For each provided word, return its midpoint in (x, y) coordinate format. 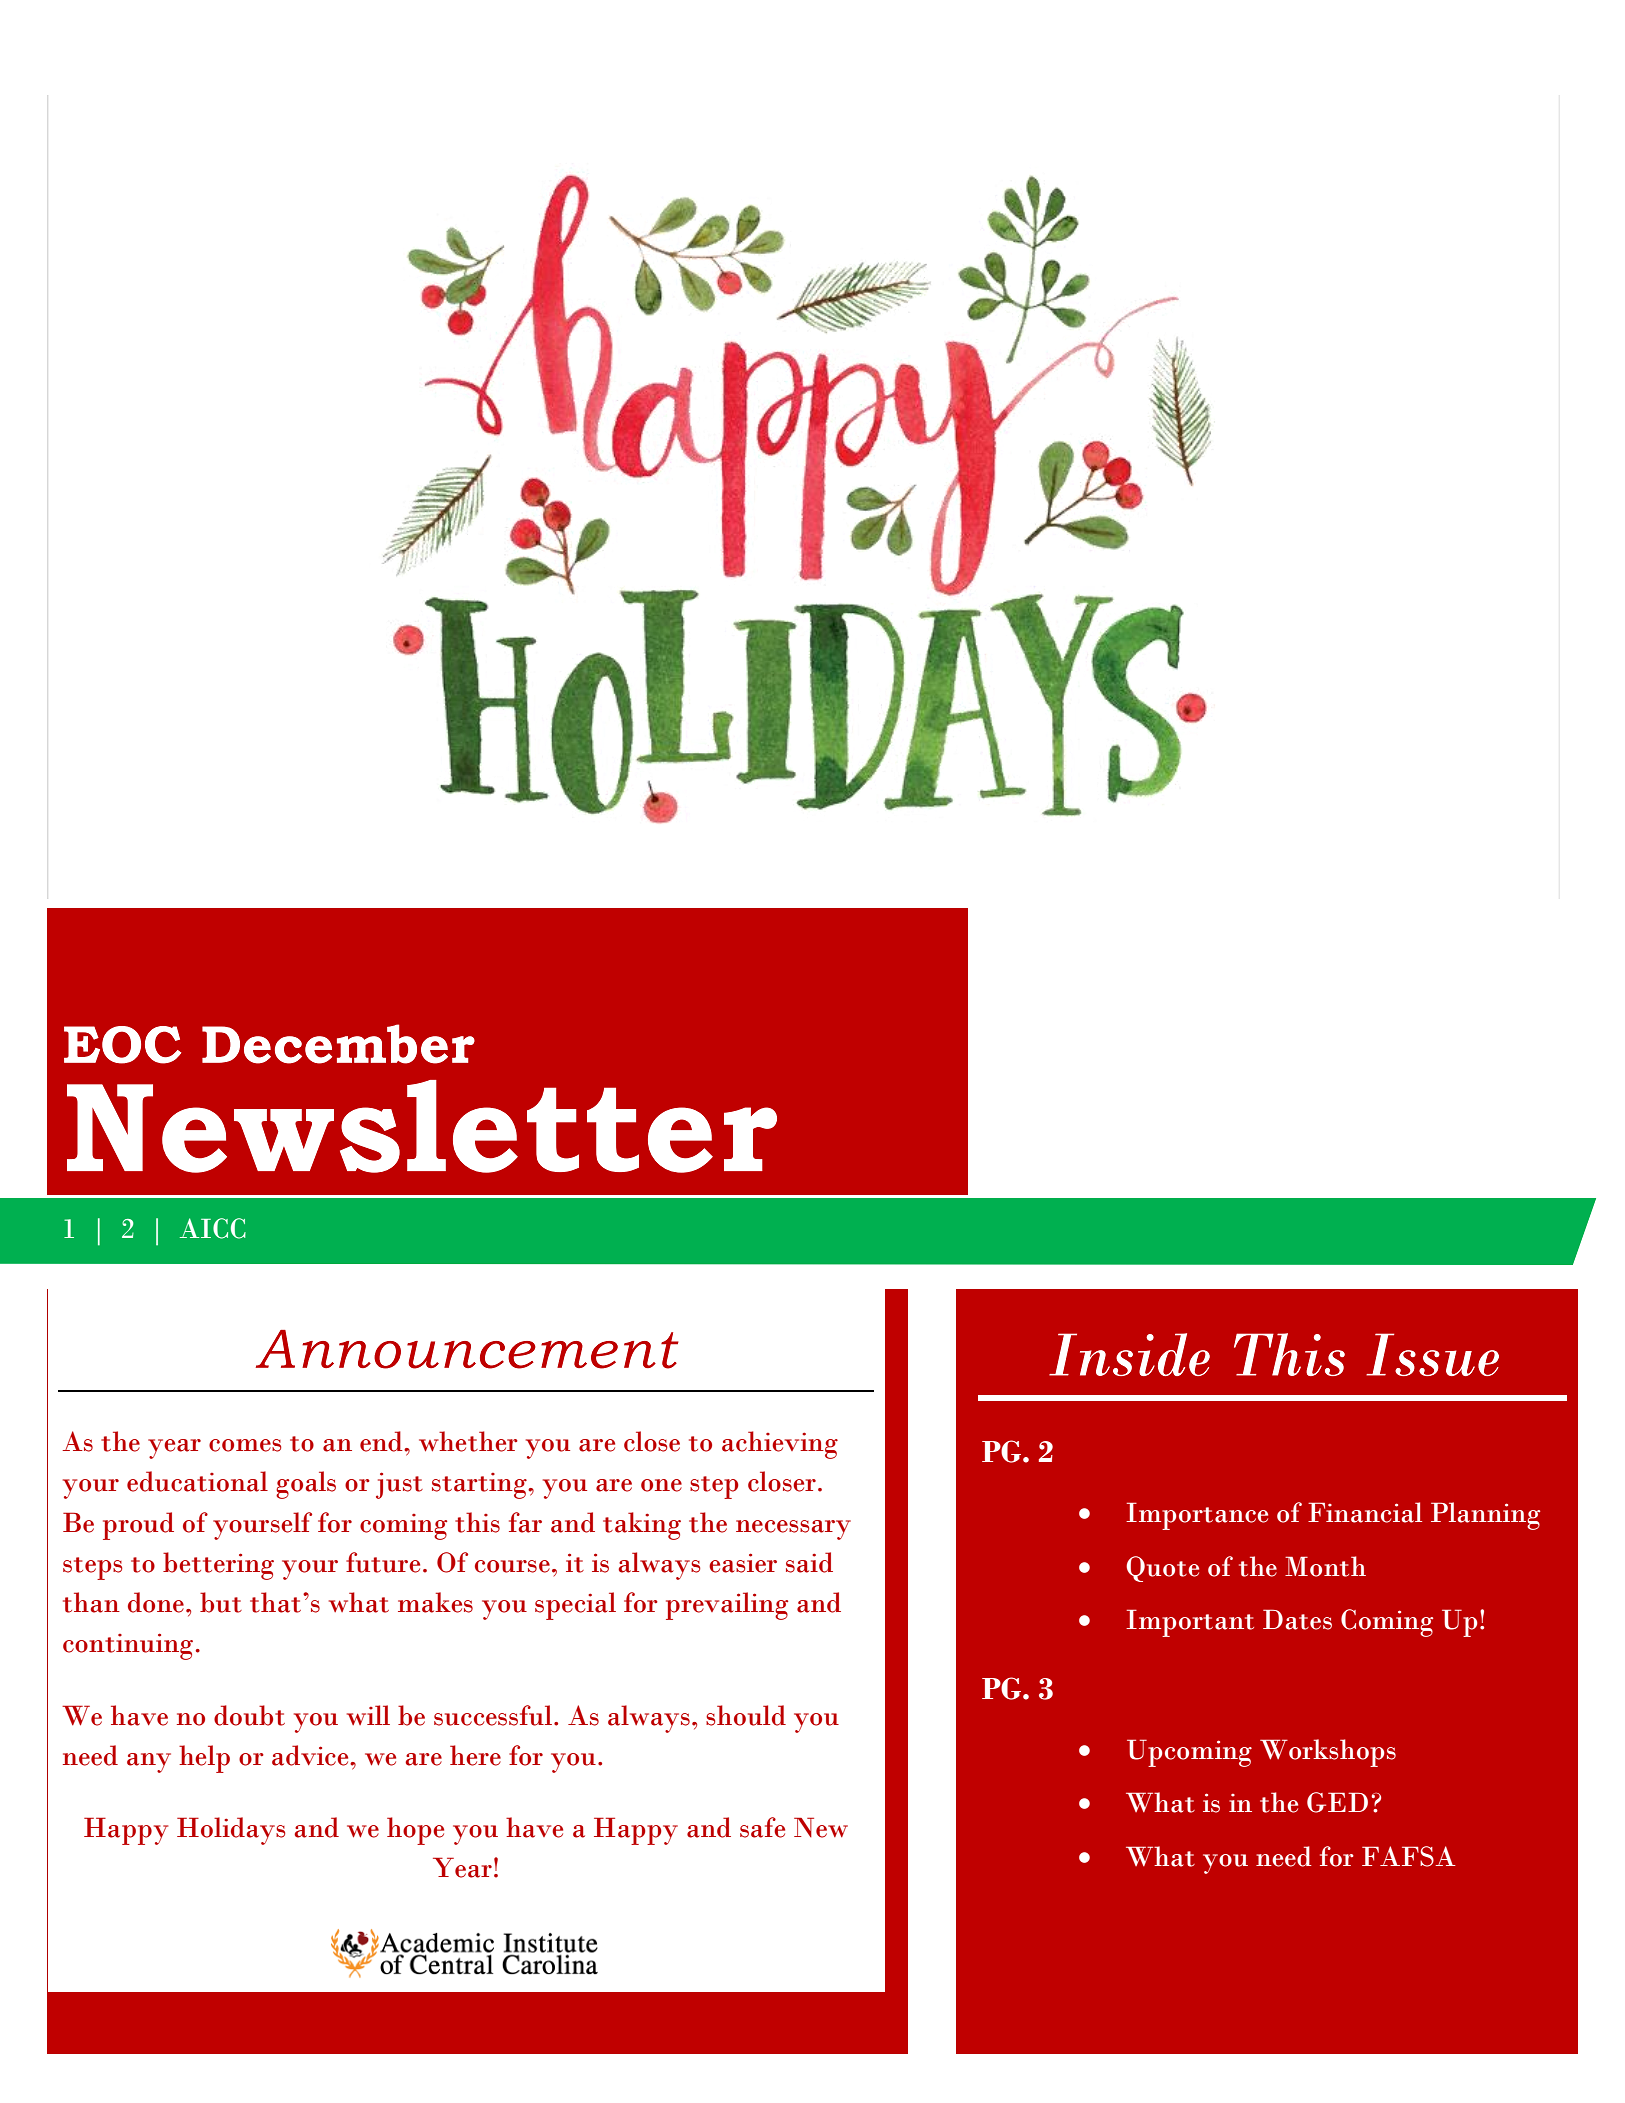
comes (245, 1445)
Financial (1365, 1512)
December (338, 1044)
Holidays (231, 1831)
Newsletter (422, 1126)
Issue (1432, 1354)
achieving (780, 1445)
